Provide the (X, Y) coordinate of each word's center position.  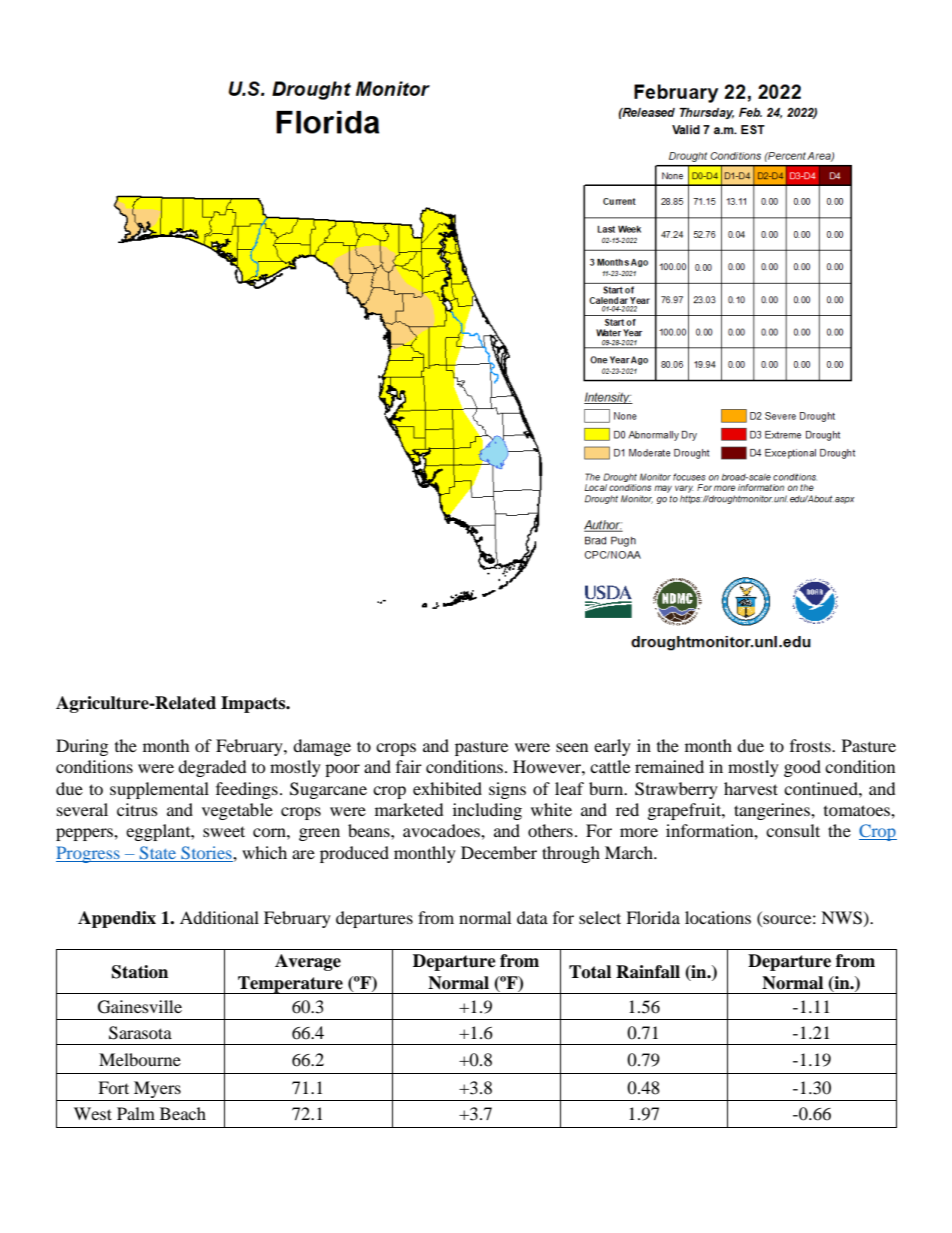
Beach (183, 1113)
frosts (811, 745)
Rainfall (648, 972)
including (487, 811)
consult (793, 830)
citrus (137, 809)
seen (572, 747)
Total (590, 972)
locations (718, 917)
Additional (219, 917)
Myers (157, 1091)
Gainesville (140, 1007)
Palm (136, 1113)
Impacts (254, 704)
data (532, 917)
